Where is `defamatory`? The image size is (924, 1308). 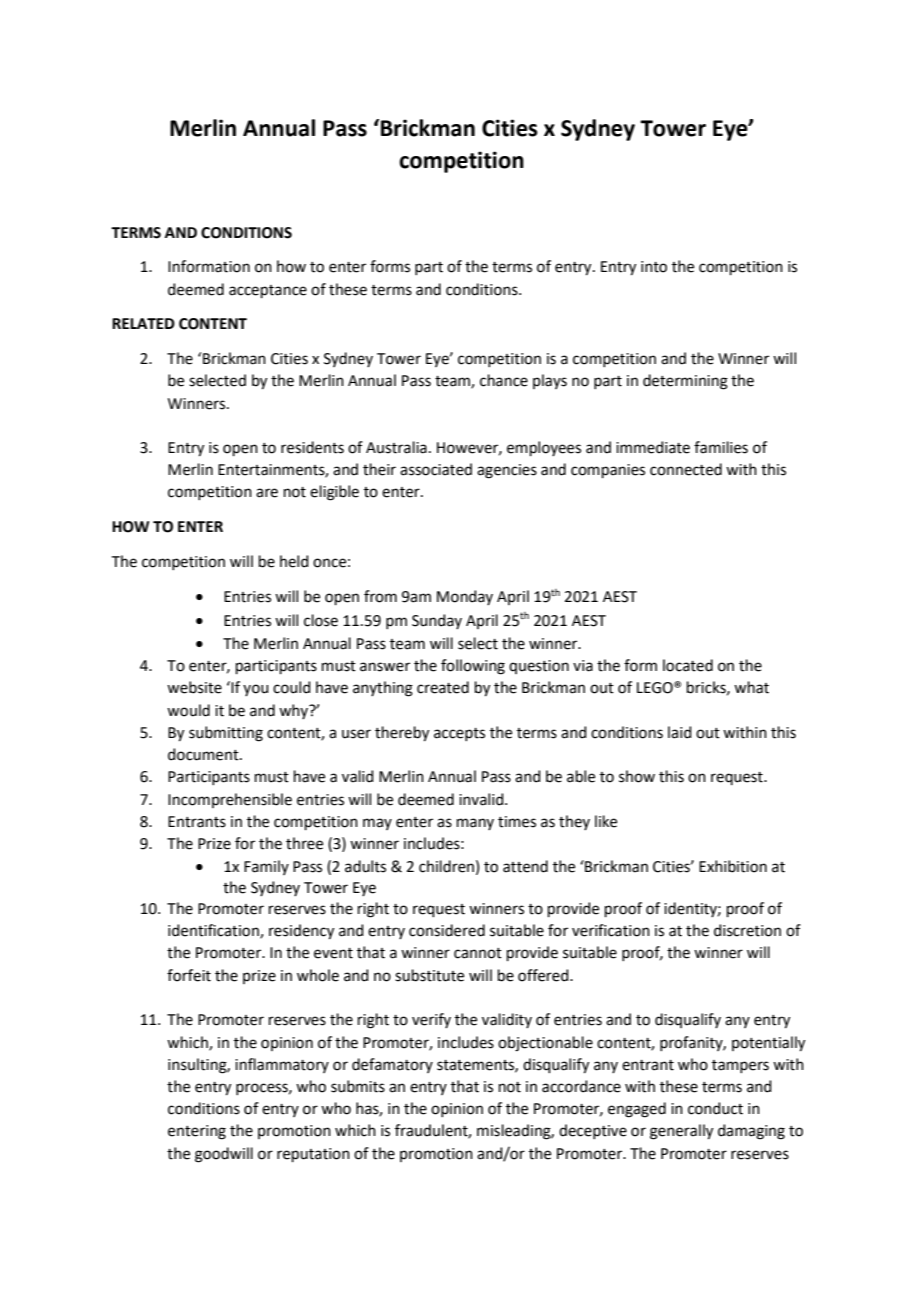
defamatory is located at coordinates (392, 1065).
